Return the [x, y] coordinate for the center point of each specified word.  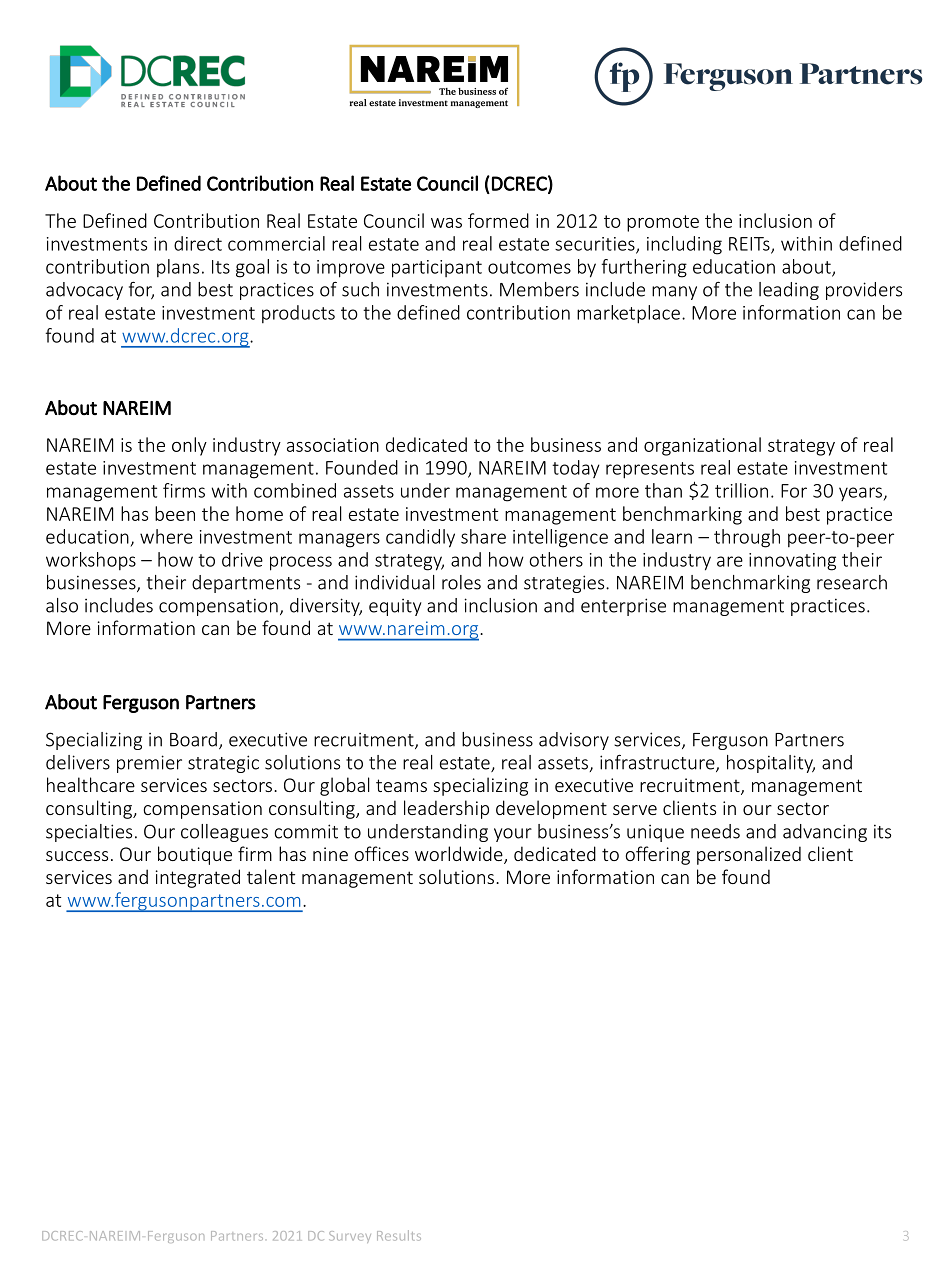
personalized [749, 855]
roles [461, 582]
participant [437, 269]
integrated [198, 878]
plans [178, 268]
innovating [792, 562]
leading [789, 291]
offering [657, 855]
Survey [350, 1237]
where [166, 536]
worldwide [460, 855]
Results [399, 1235]
